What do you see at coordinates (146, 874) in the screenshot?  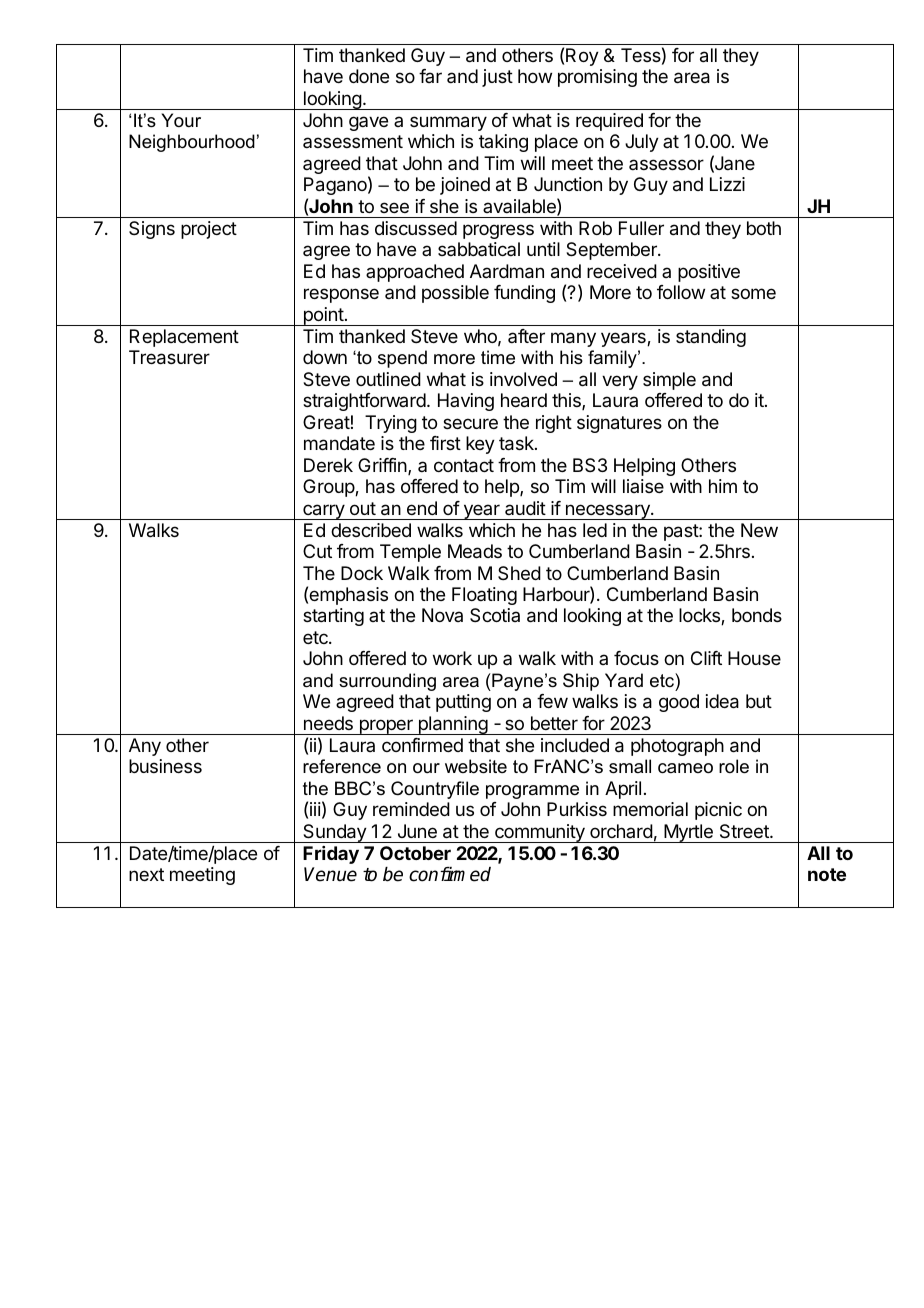 I see `next` at bounding box center [146, 874].
